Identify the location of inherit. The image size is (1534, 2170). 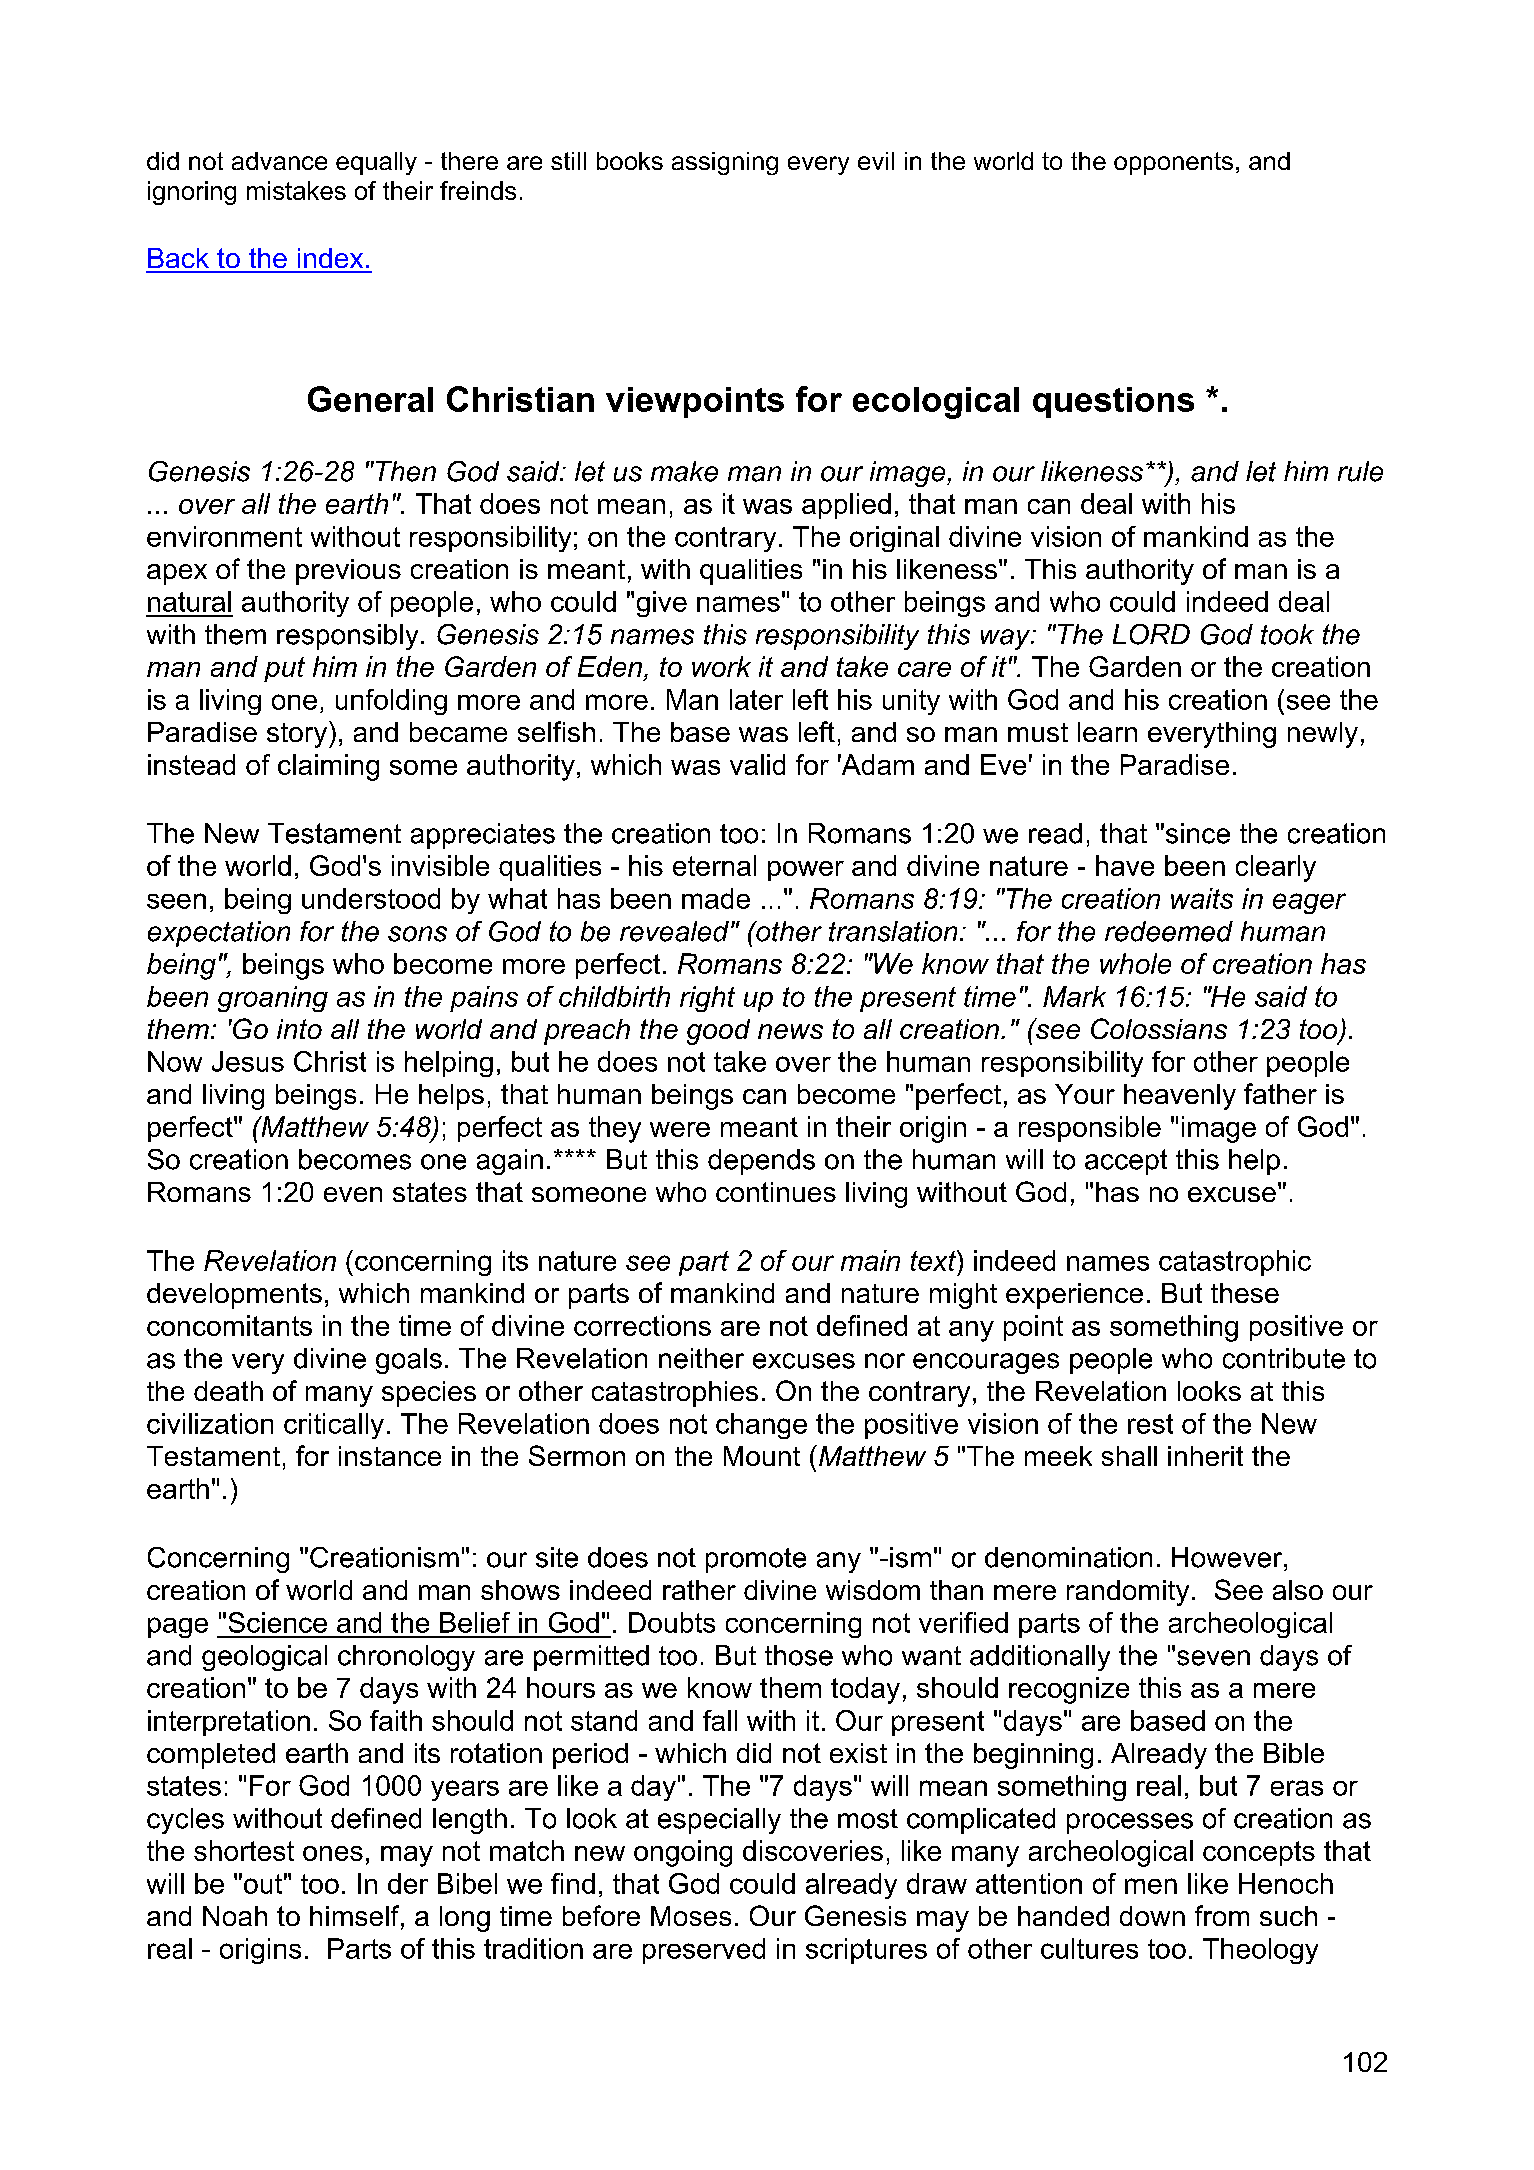
(1205, 1456).
